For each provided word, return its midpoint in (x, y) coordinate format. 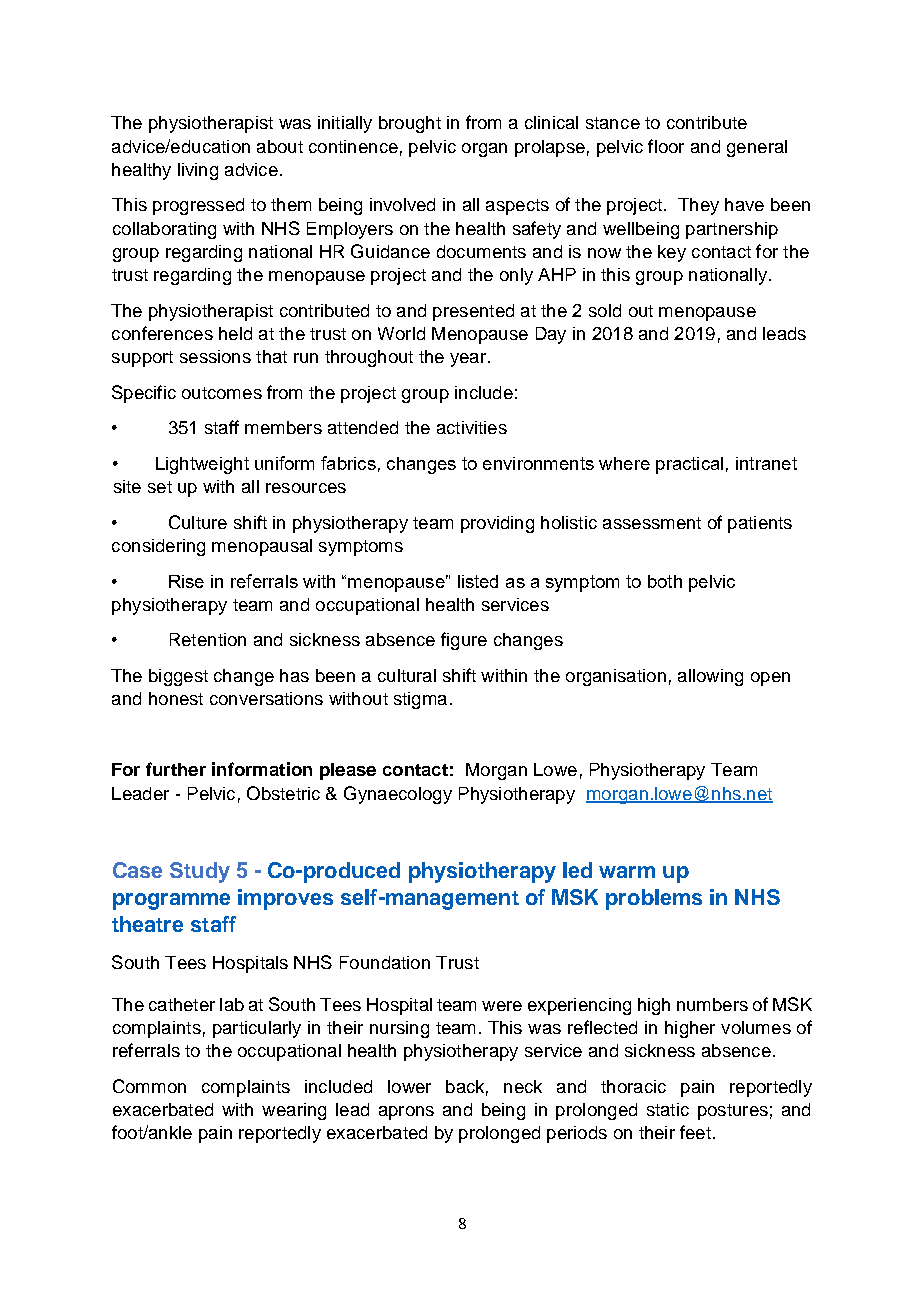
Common (149, 1086)
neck (523, 1086)
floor (666, 146)
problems (654, 899)
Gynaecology (398, 795)
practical (689, 465)
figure (464, 641)
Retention (208, 639)
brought (410, 124)
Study (200, 872)
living (198, 171)
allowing (710, 677)
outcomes (222, 393)
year (468, 360)
